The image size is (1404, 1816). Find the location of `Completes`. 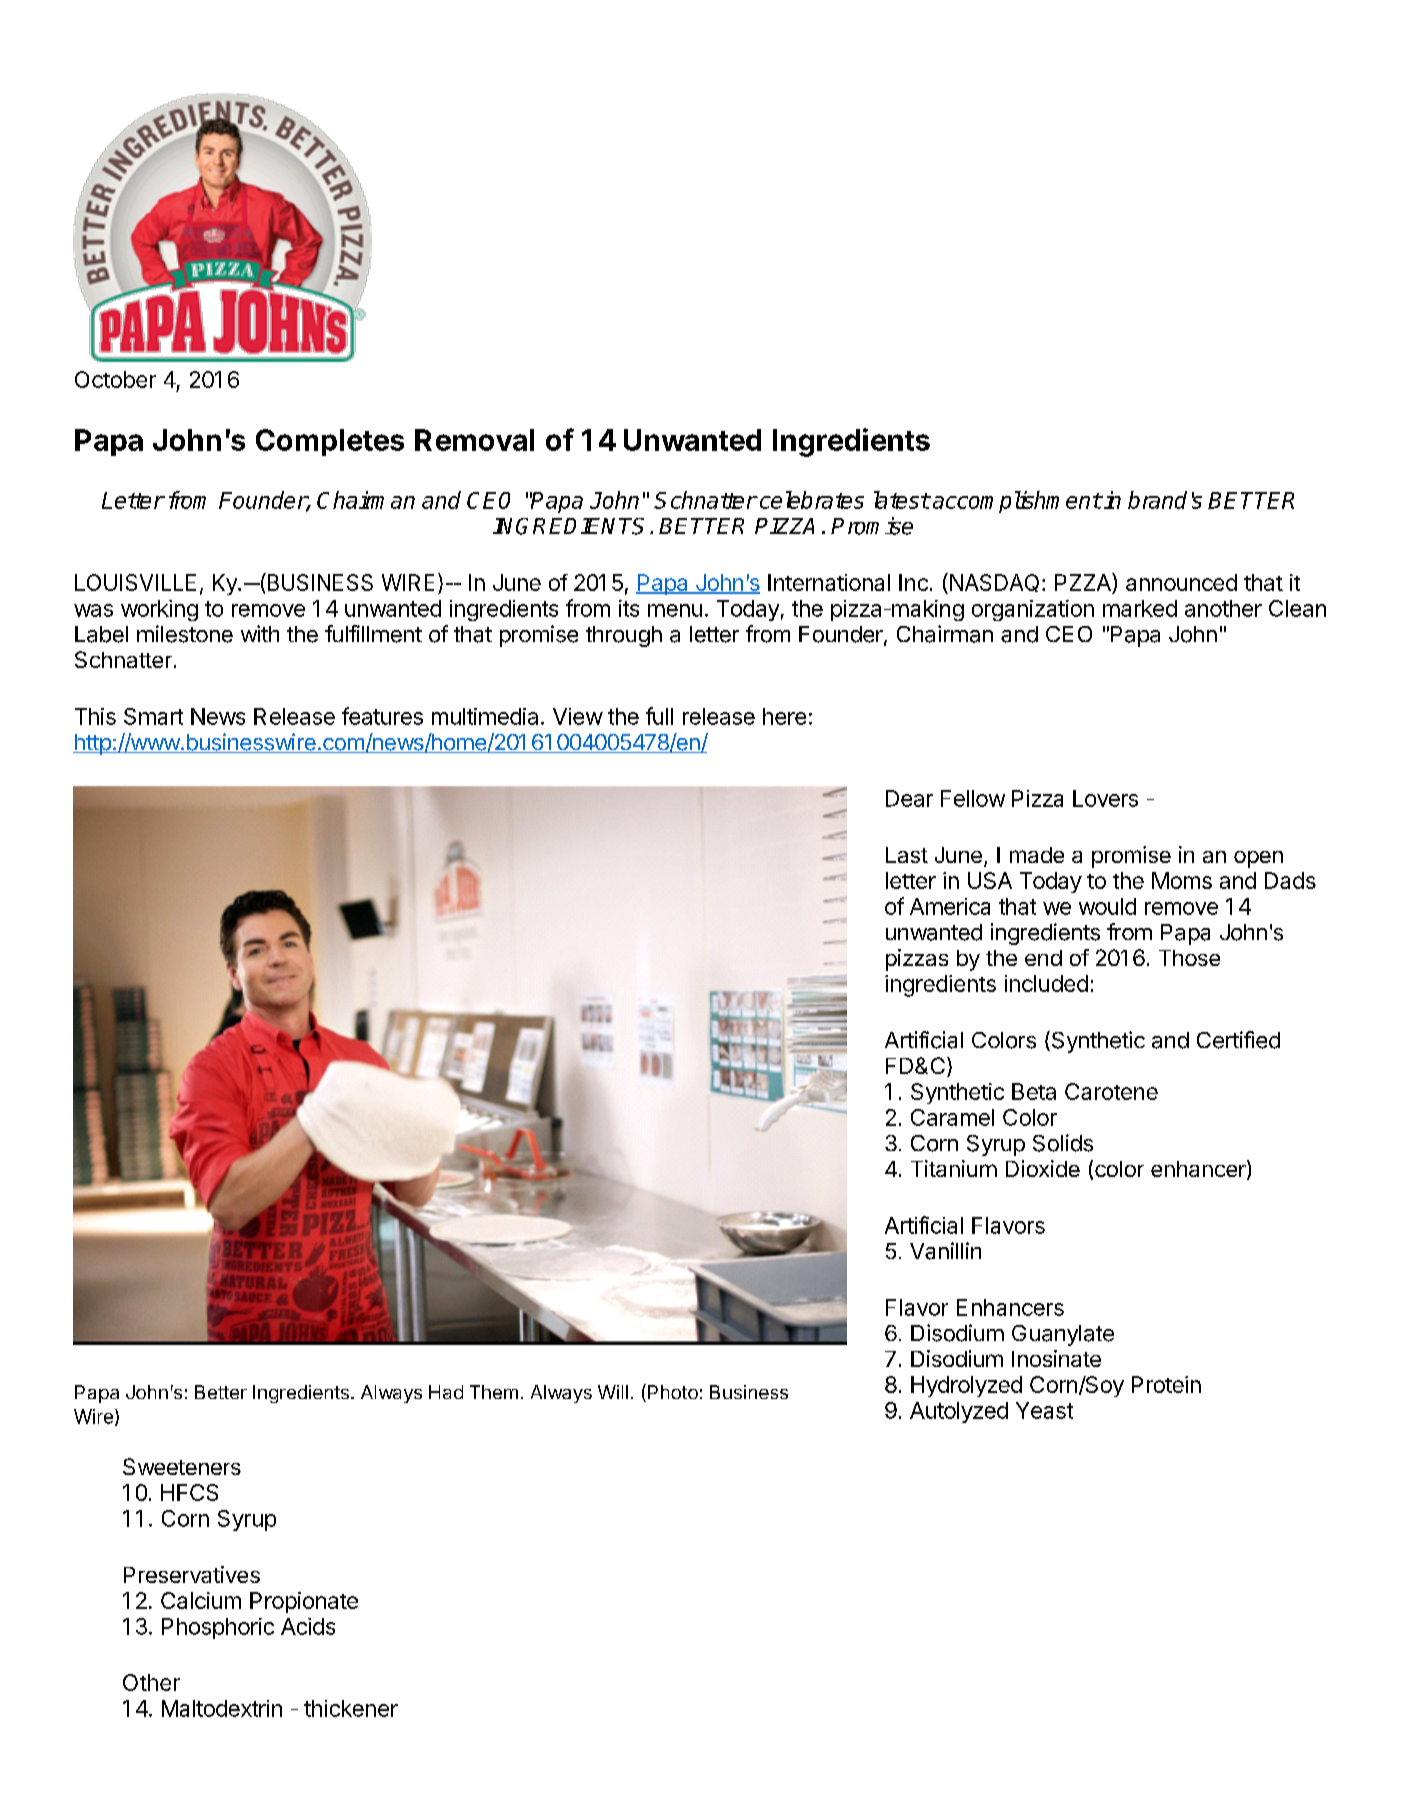

Completes is located at coordinates (330, 442).
